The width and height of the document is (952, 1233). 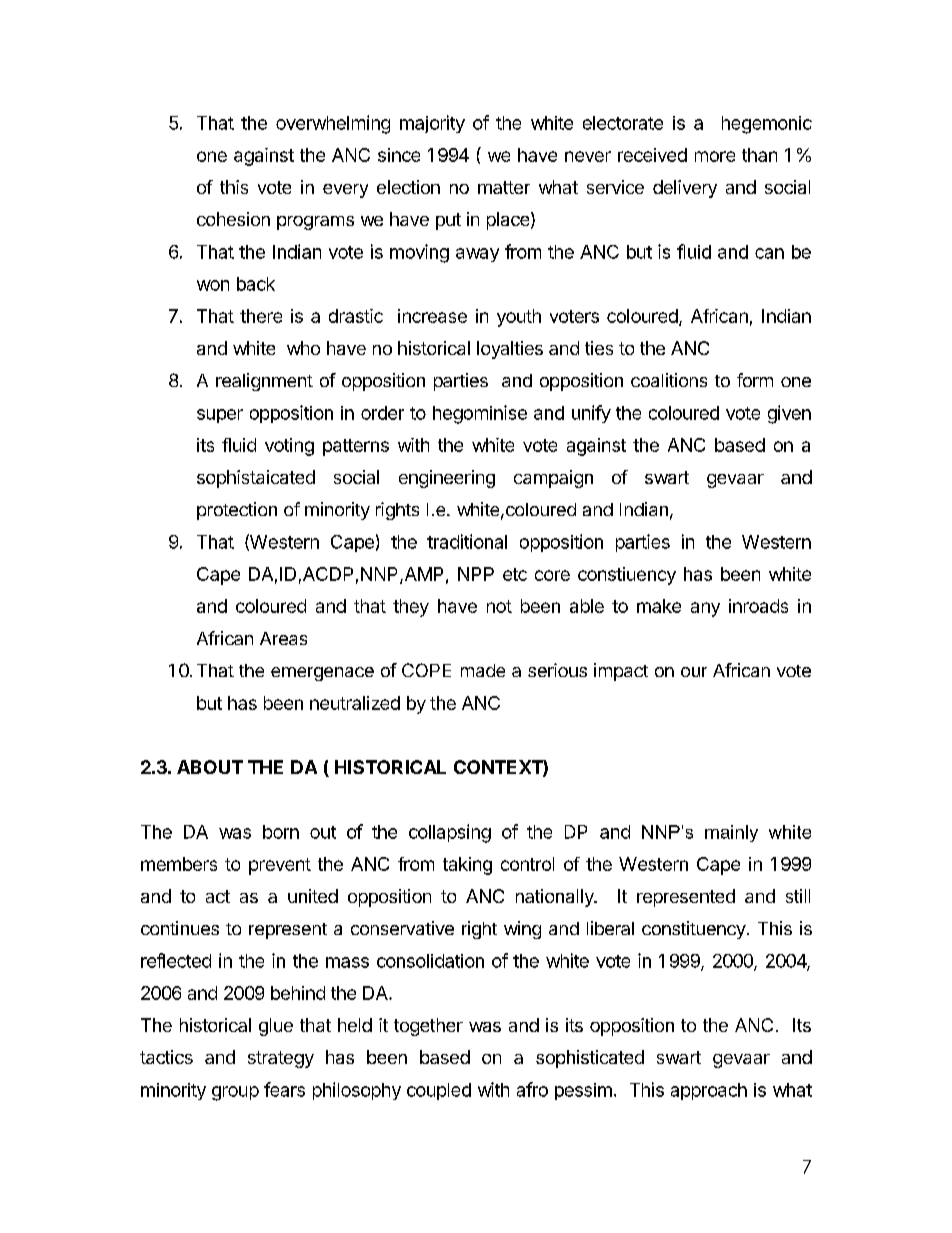 What do you see at coordinates (235, 1093) in the document?
I see `group` at bounding box center [235, 1093].
